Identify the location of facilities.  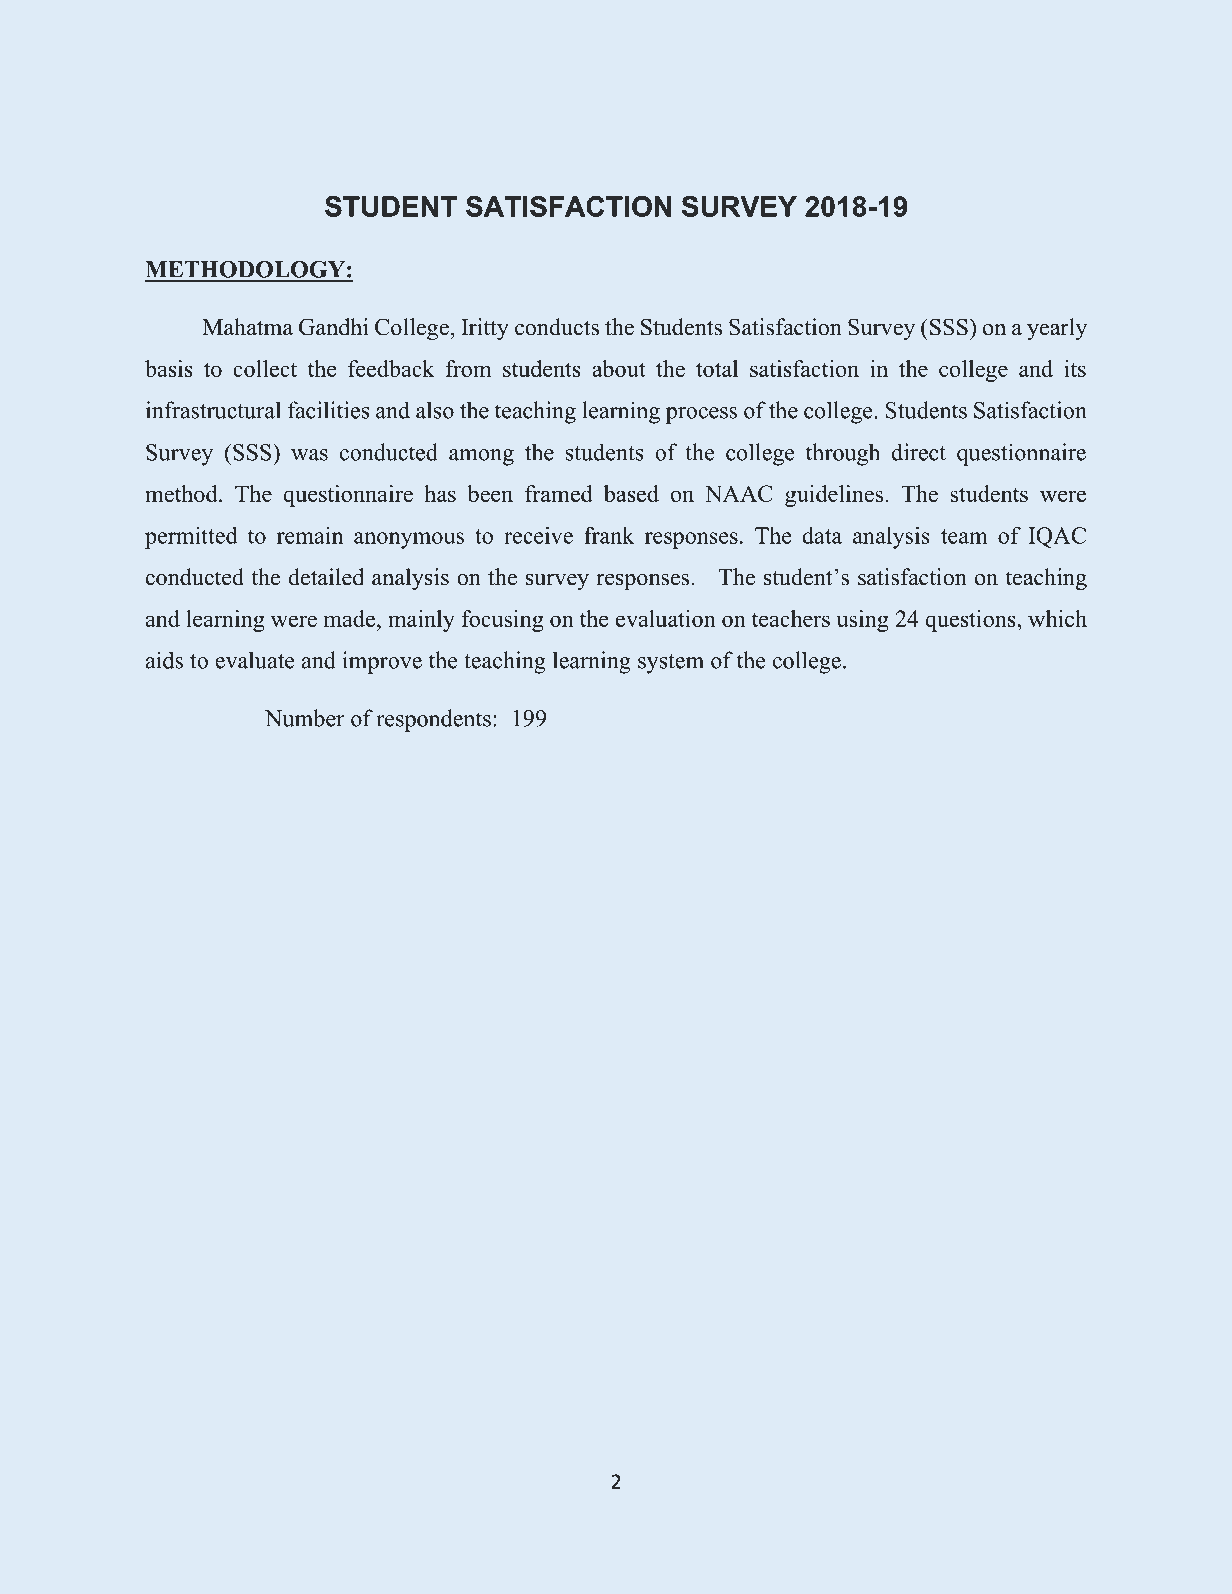
(329, 410).
